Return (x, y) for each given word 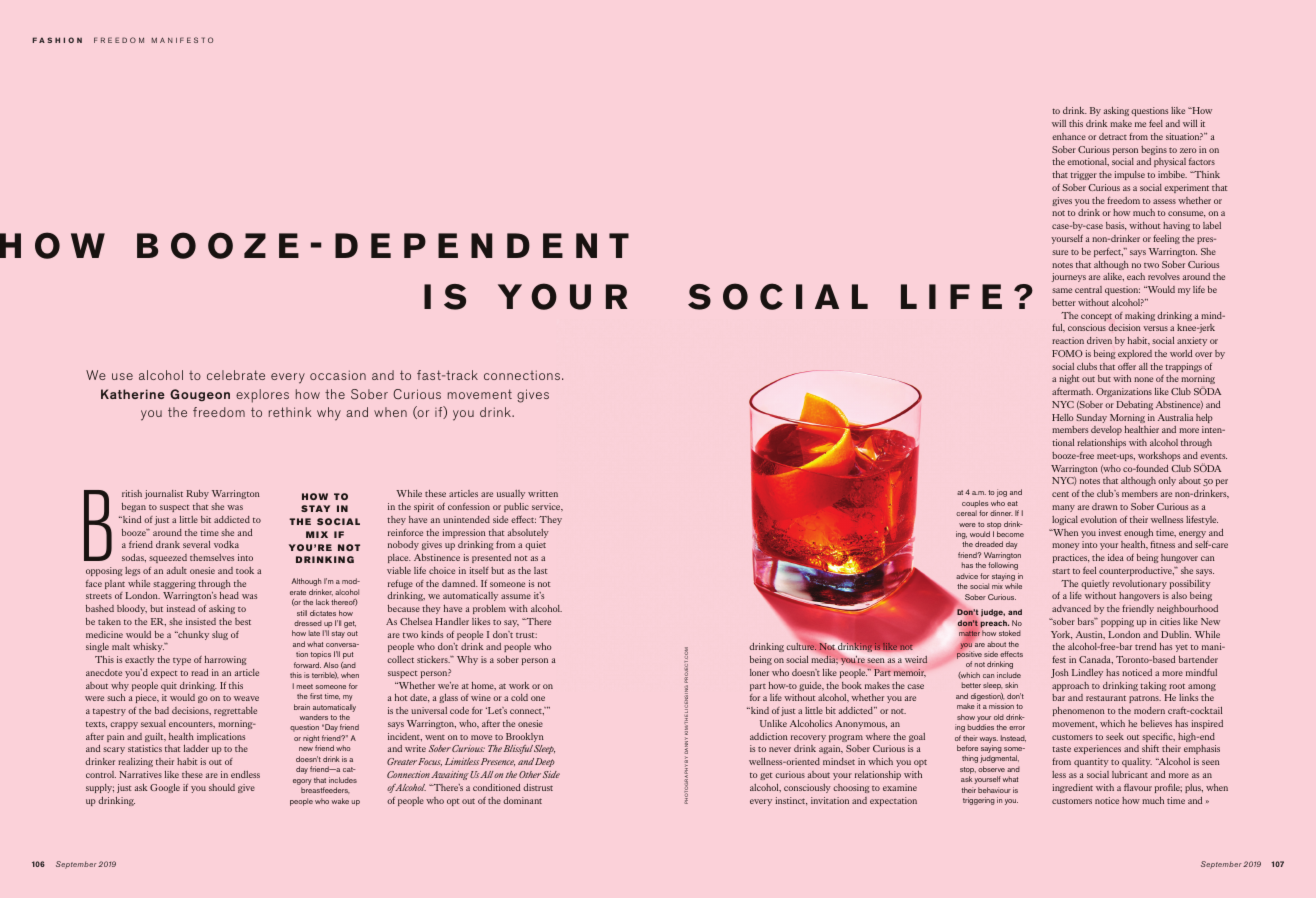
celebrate (236, 375)
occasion (338, 375)
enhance (1069, 136)
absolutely (528, 533)
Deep (545, 762)
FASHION (57, 40)
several (196, 544)
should (222, 787)
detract (1113, 136)
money (1066, 546)
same (1062, 290)
